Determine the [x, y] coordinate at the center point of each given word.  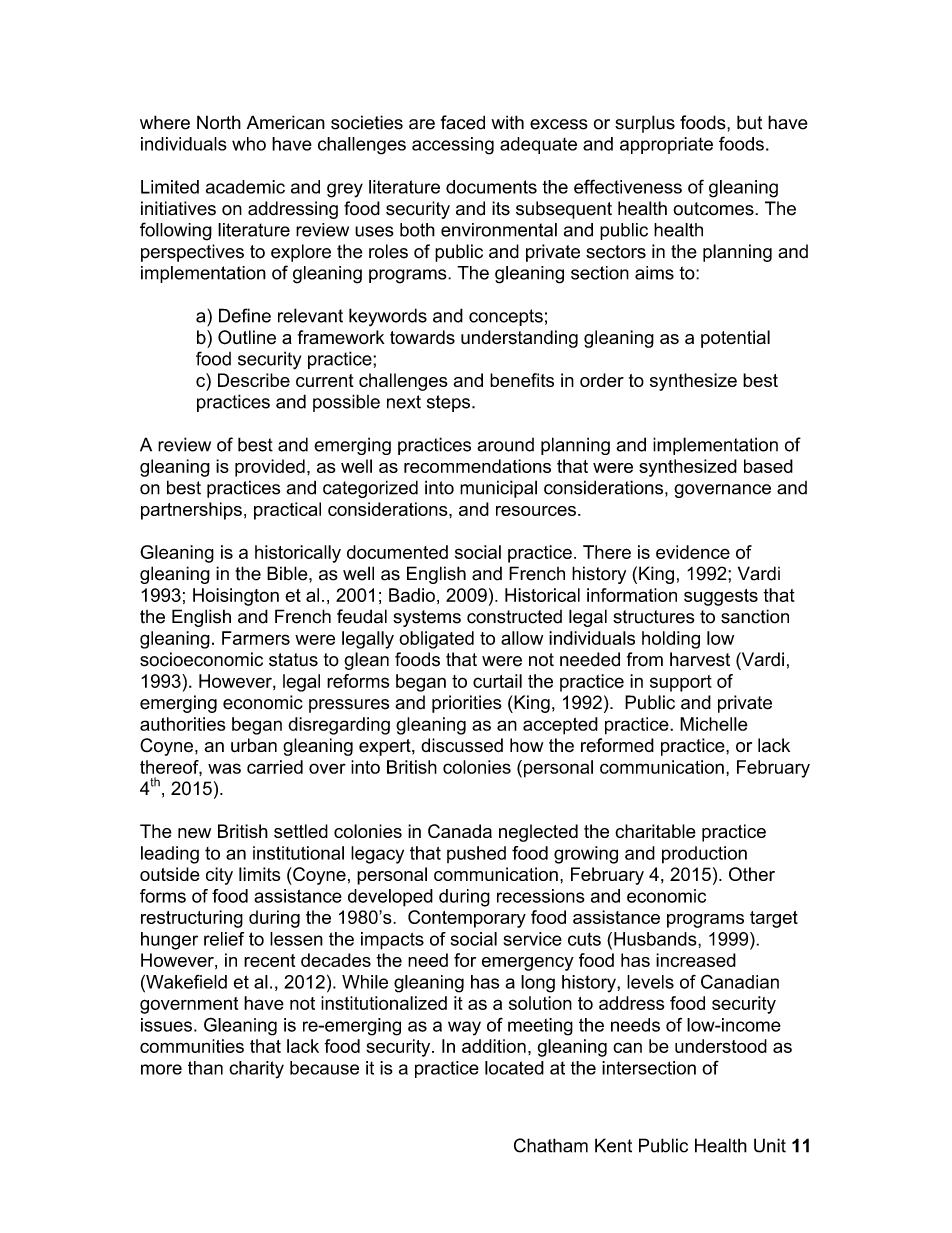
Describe [254, 380]
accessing [453, 146]
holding [671, 640]
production [704, 855]
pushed [476, 854]
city [219, 876]
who [249, 144]
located [514, 1068]
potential [735, 339]
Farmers [256, 638]
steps [450, 403]
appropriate [666, 145]
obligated [436, 640]
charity [256, 1070]
